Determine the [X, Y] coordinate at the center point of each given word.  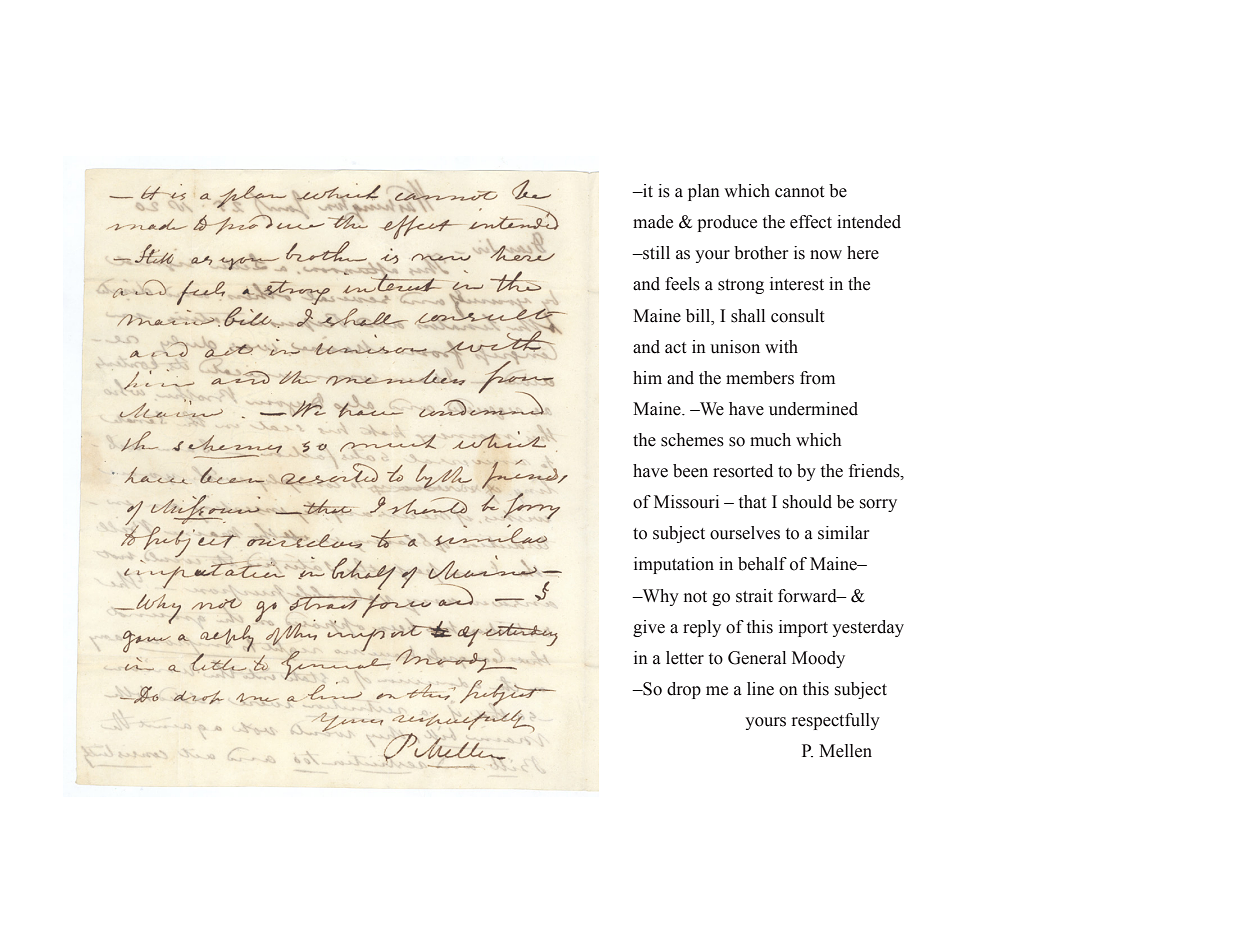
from [817, 378]
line [760, 689]
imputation [674, 565]
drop [684, 690]
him [647, 377]
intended [869, 222]
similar [843, 533]
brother [761, 253]
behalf [762, 564]
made [653, 222]
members [760, 378]
